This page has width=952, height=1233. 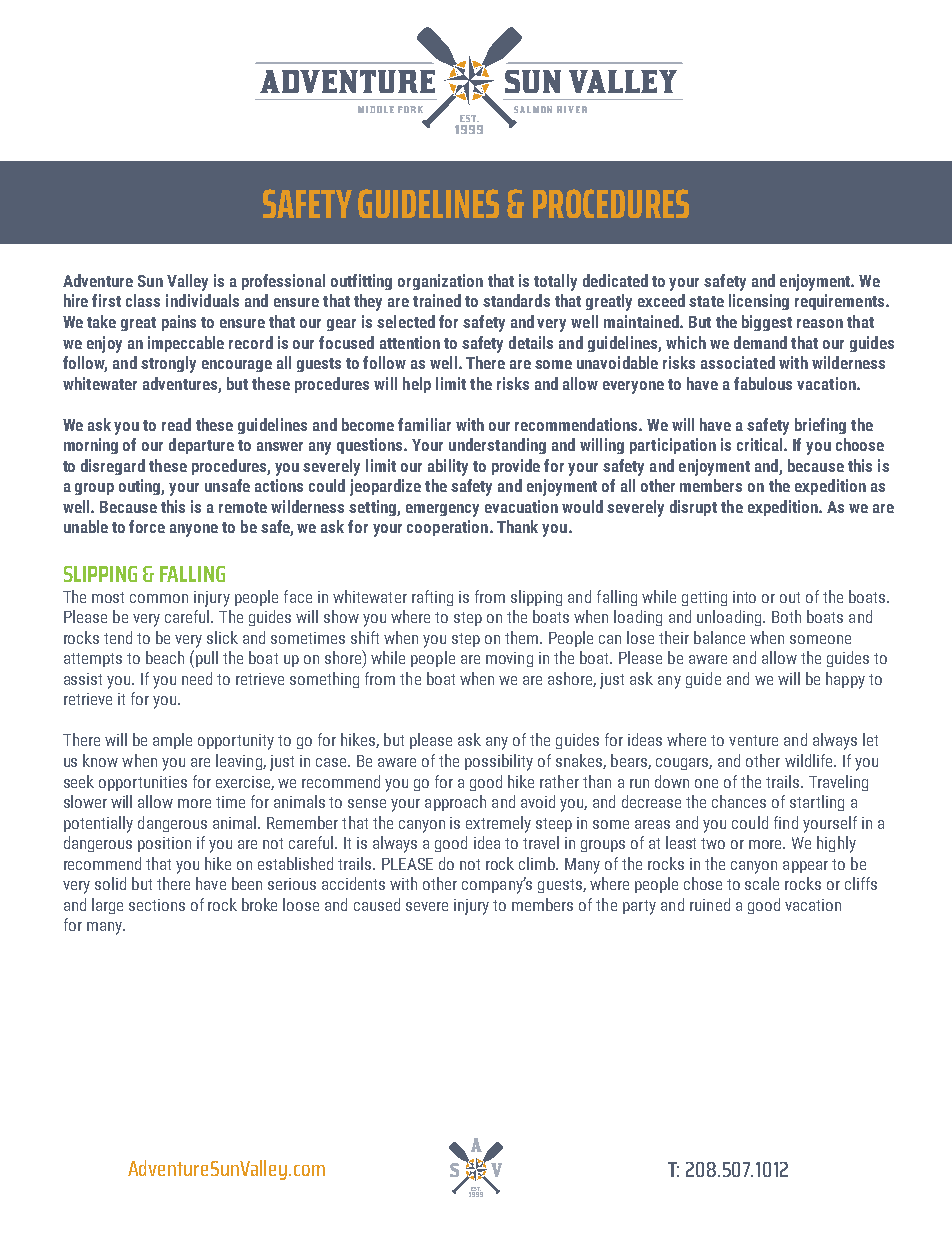 I want to click on sections, so click(x=157, y=905).
